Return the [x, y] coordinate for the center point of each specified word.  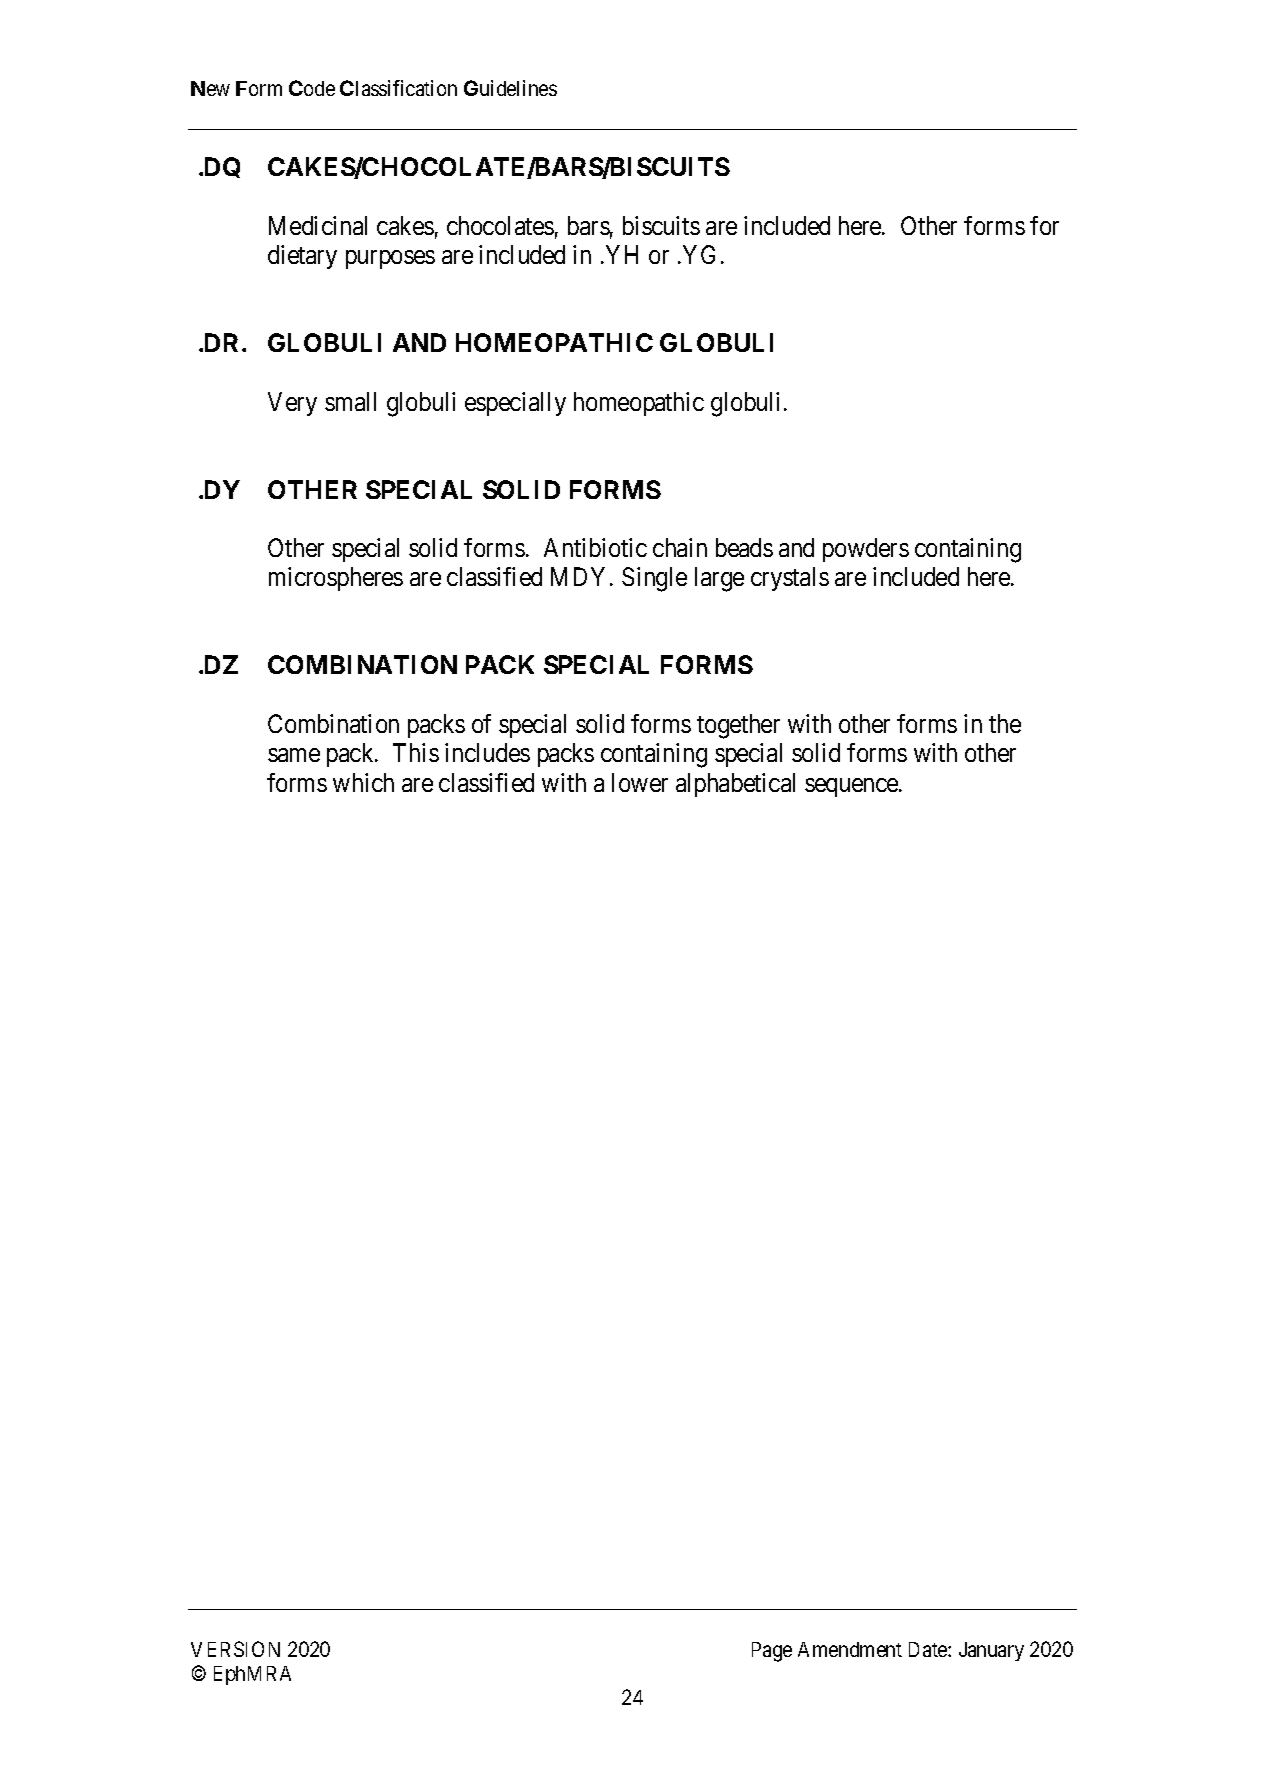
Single [654, 579]
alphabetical [735, 785]
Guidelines [510, 88]
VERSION [235, 1649]
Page [772, 1652]
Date [929, 1649]
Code [312, 88]
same [294, 755]
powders [866, 550]
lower [640, 782]
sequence [852, 787]
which [363, 782]
